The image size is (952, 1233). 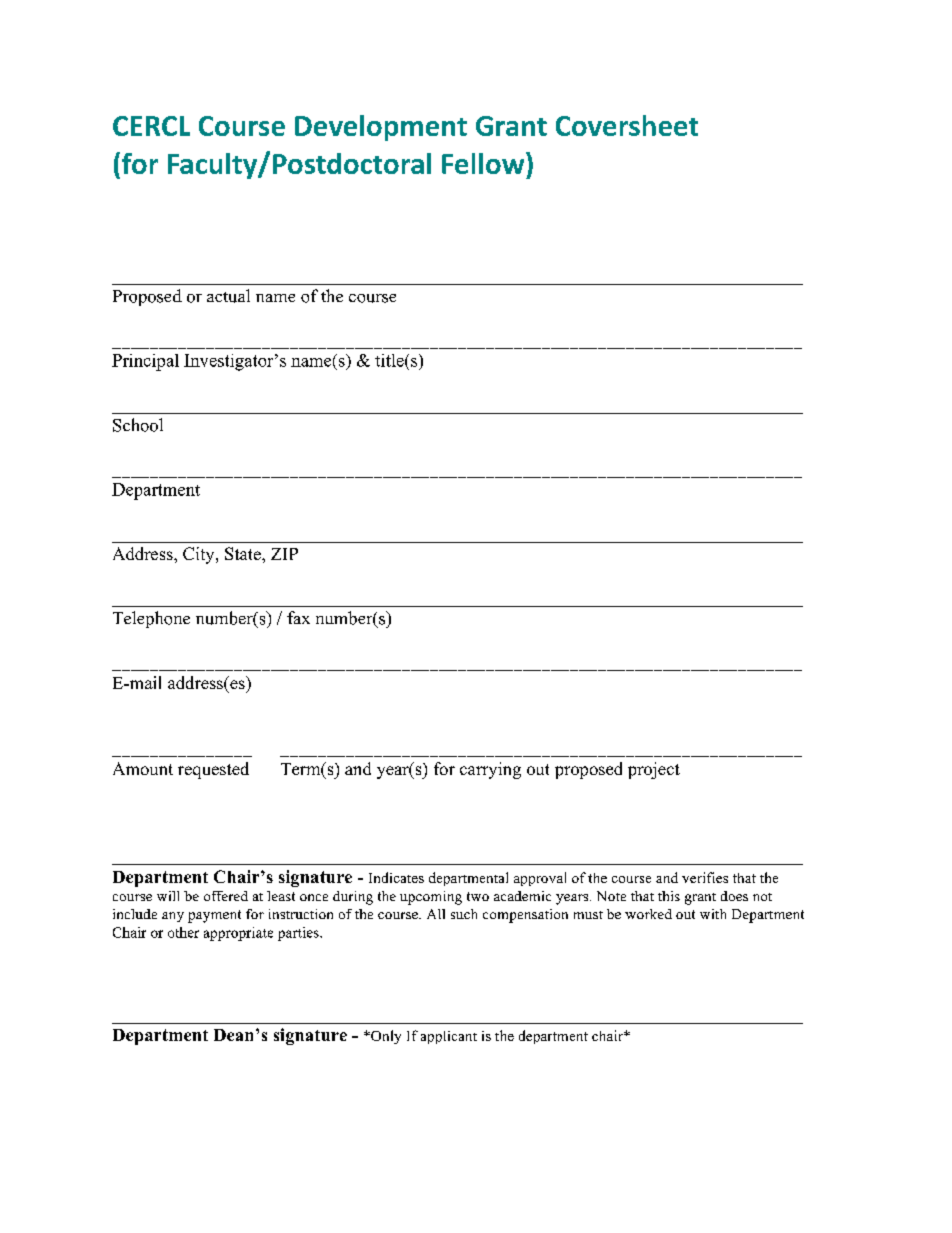 What do you see at coordinates (226, 896) in the page?
I see `offered` at bounding box center [226, 896].
